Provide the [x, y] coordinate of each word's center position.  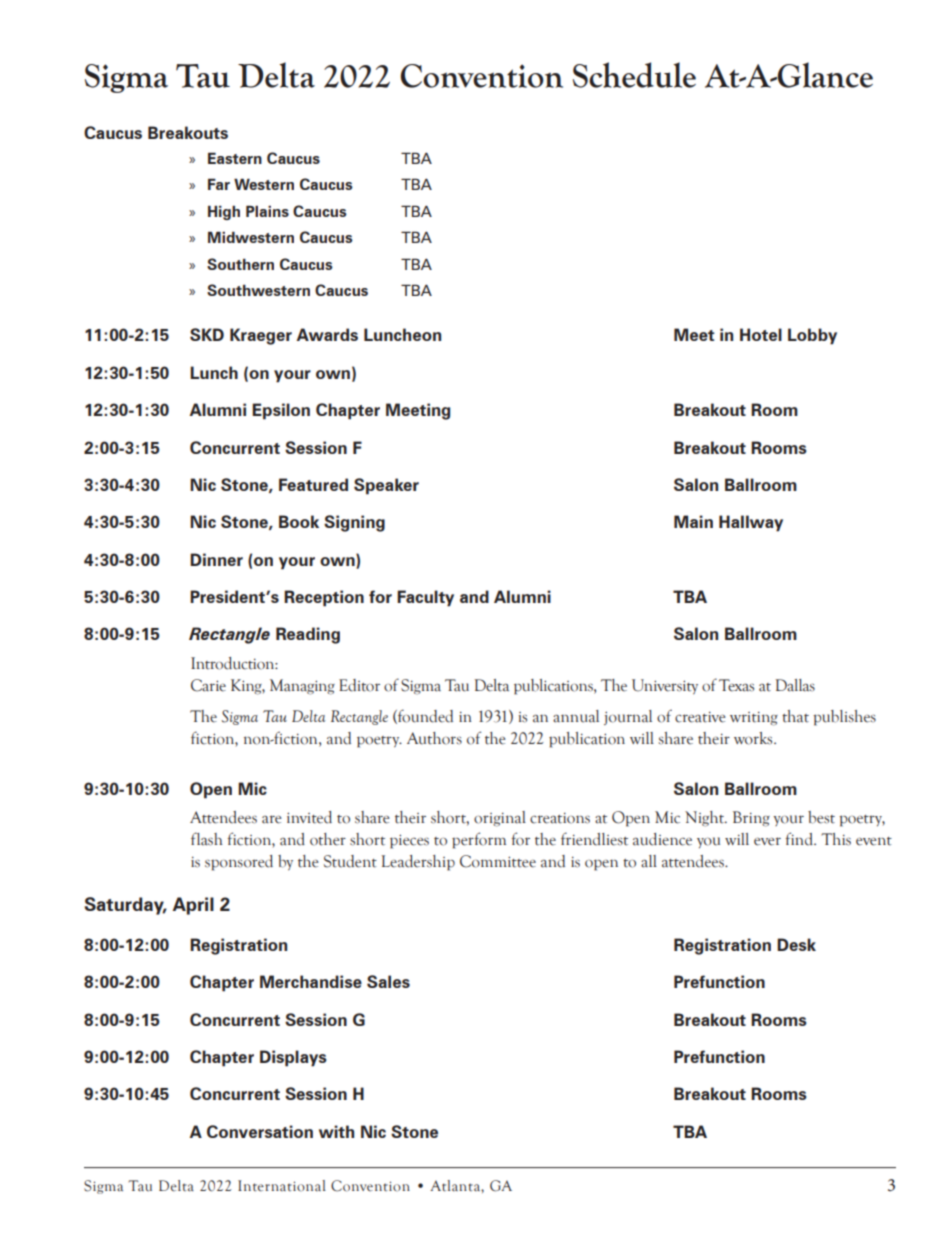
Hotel [761, 334]
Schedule [634, 75]
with [336, 1131]
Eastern [235, 158]
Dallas [795, 685]
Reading [308, 635]
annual [576, 716]
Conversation [260, 1131]
